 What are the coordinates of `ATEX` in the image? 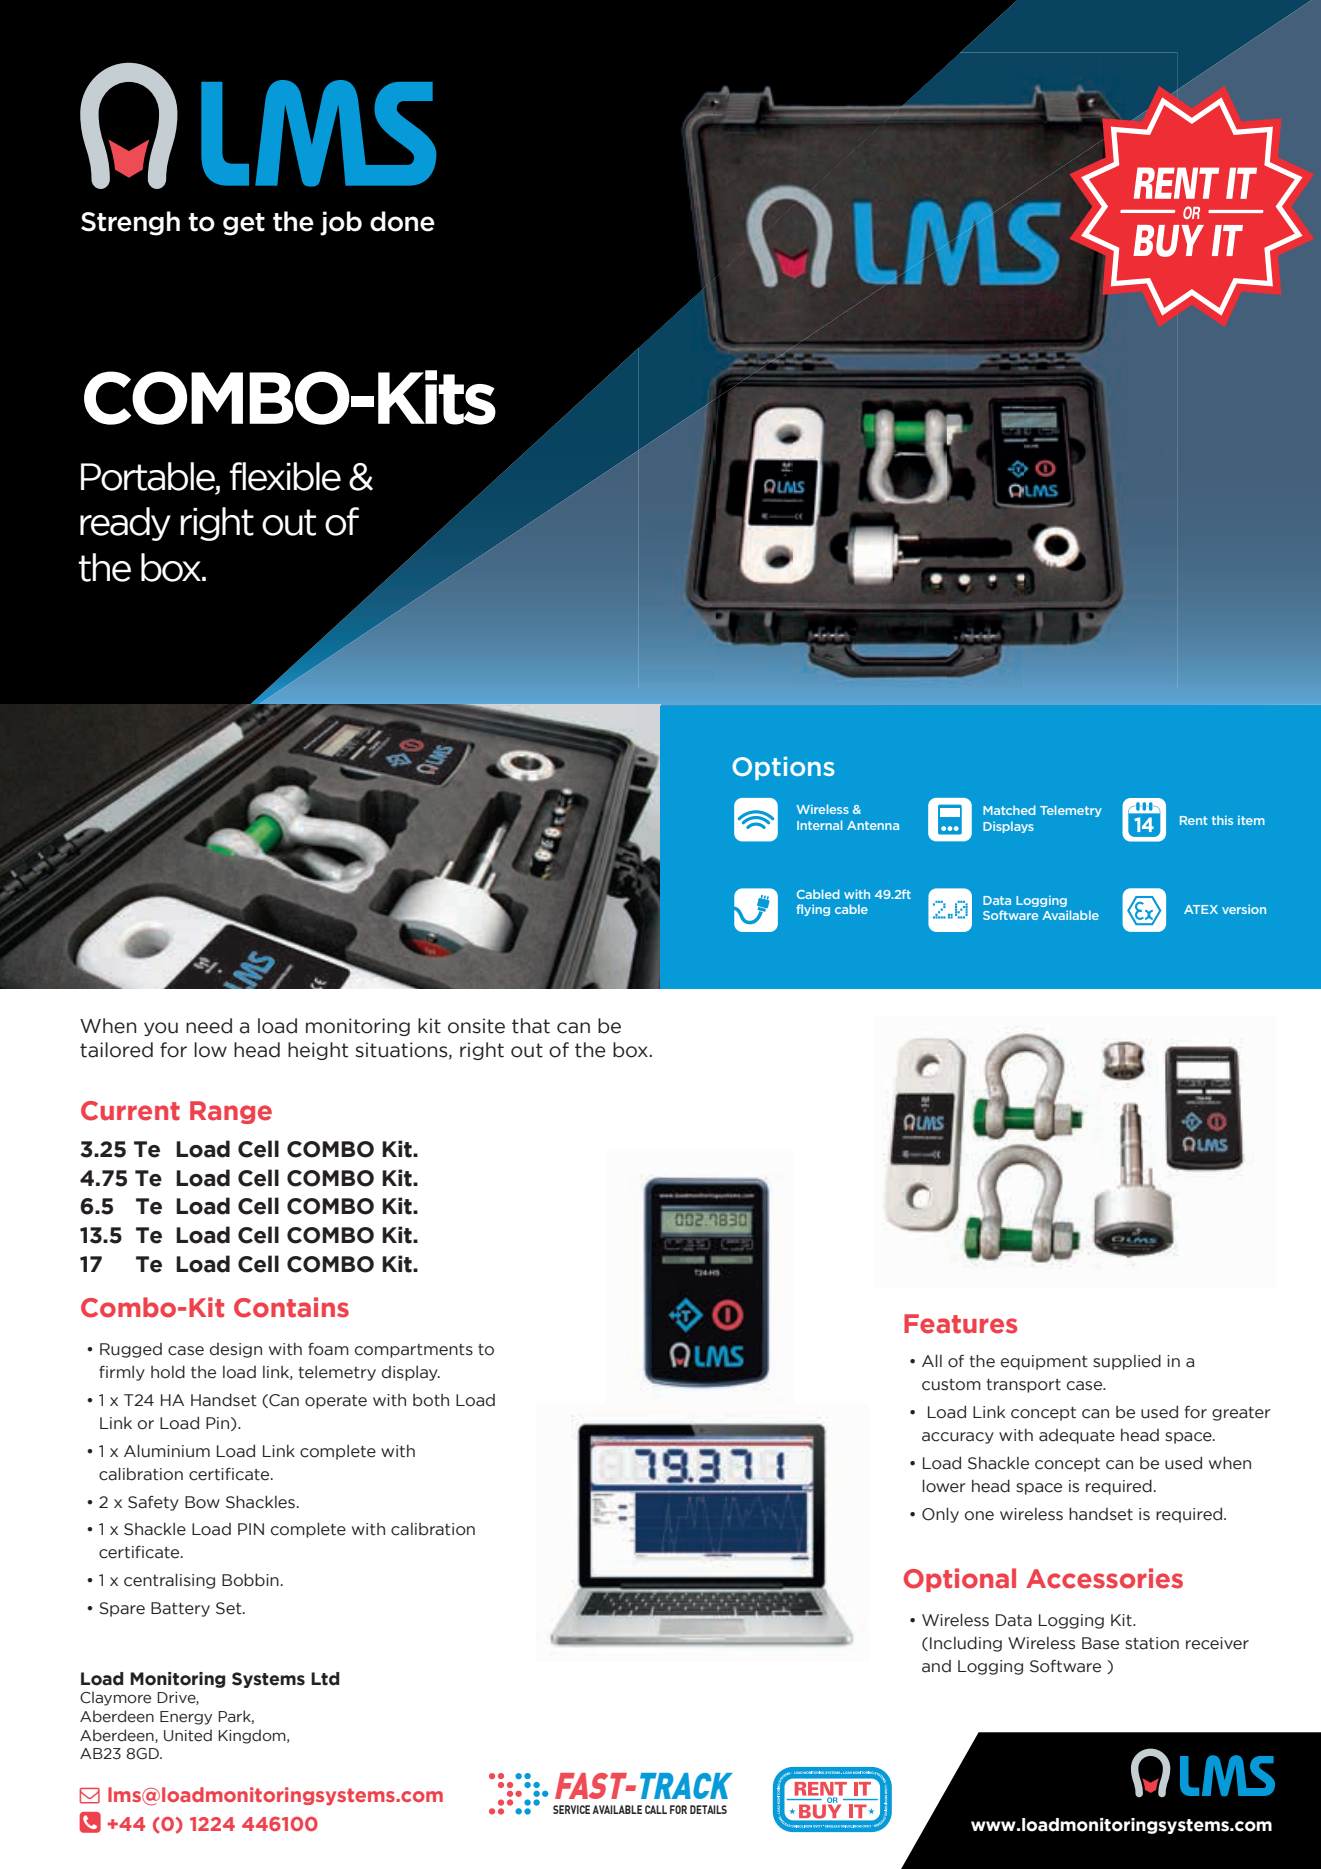 It's located at (1201, 909).
